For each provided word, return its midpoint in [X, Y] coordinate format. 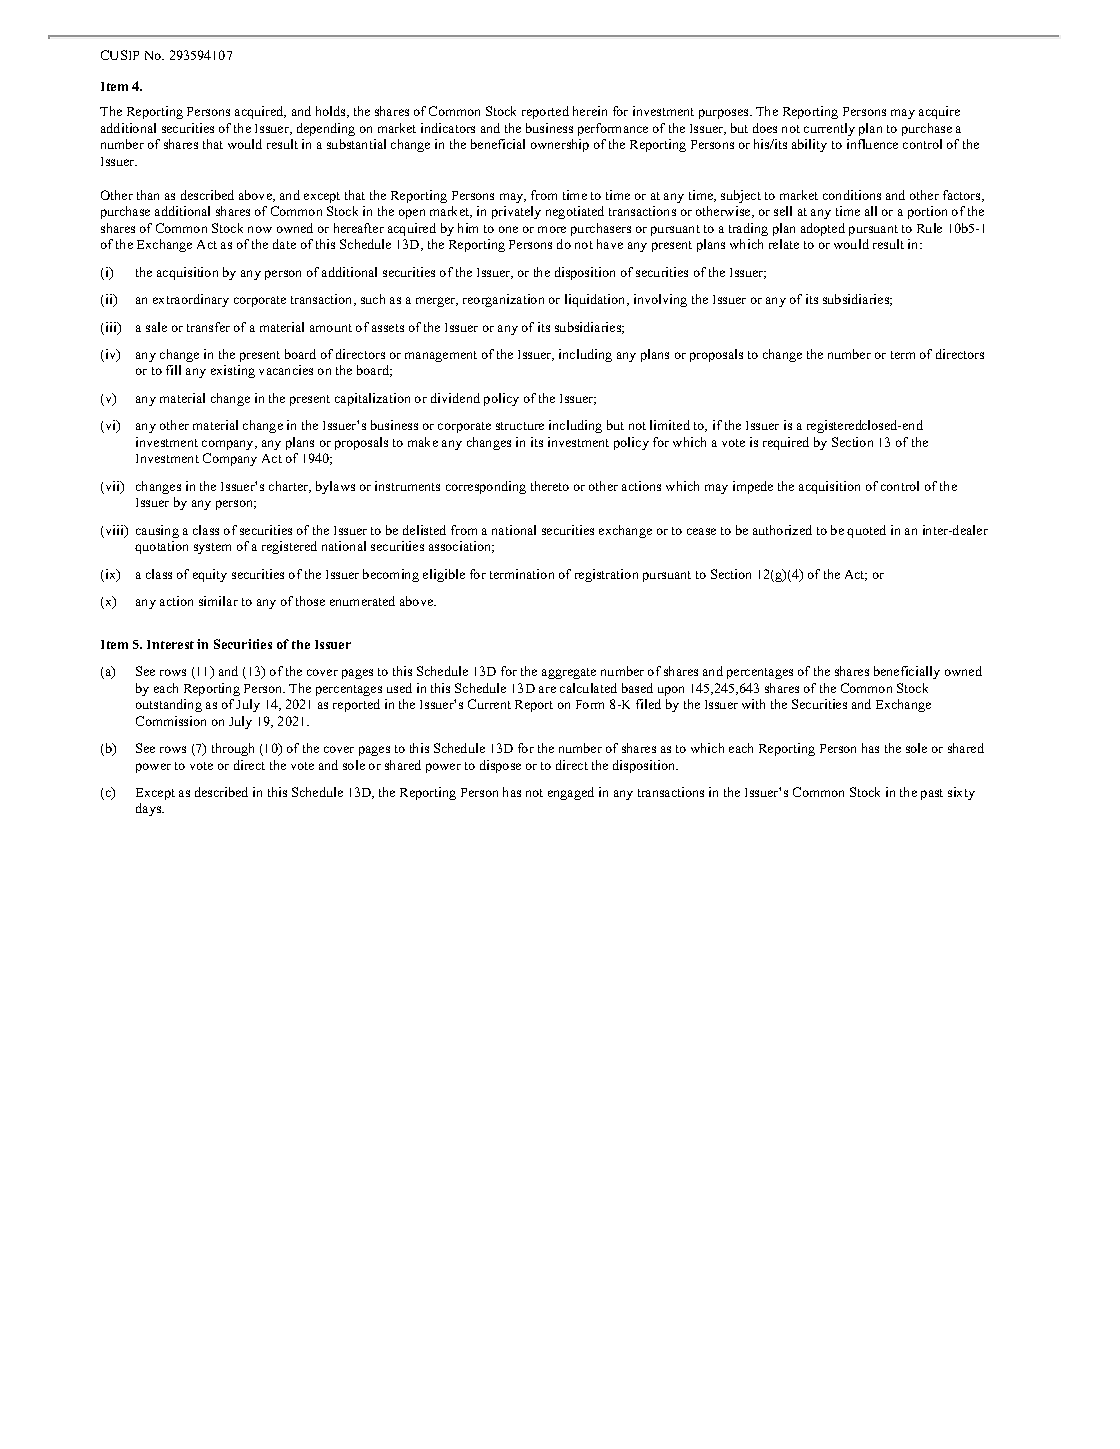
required [786, 443]
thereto [550, 486]
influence [872, 144]
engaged [571, 793]
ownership [560, 145]
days [150, 809]
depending [326, 129]
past [932, 794]
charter [290, 487]
